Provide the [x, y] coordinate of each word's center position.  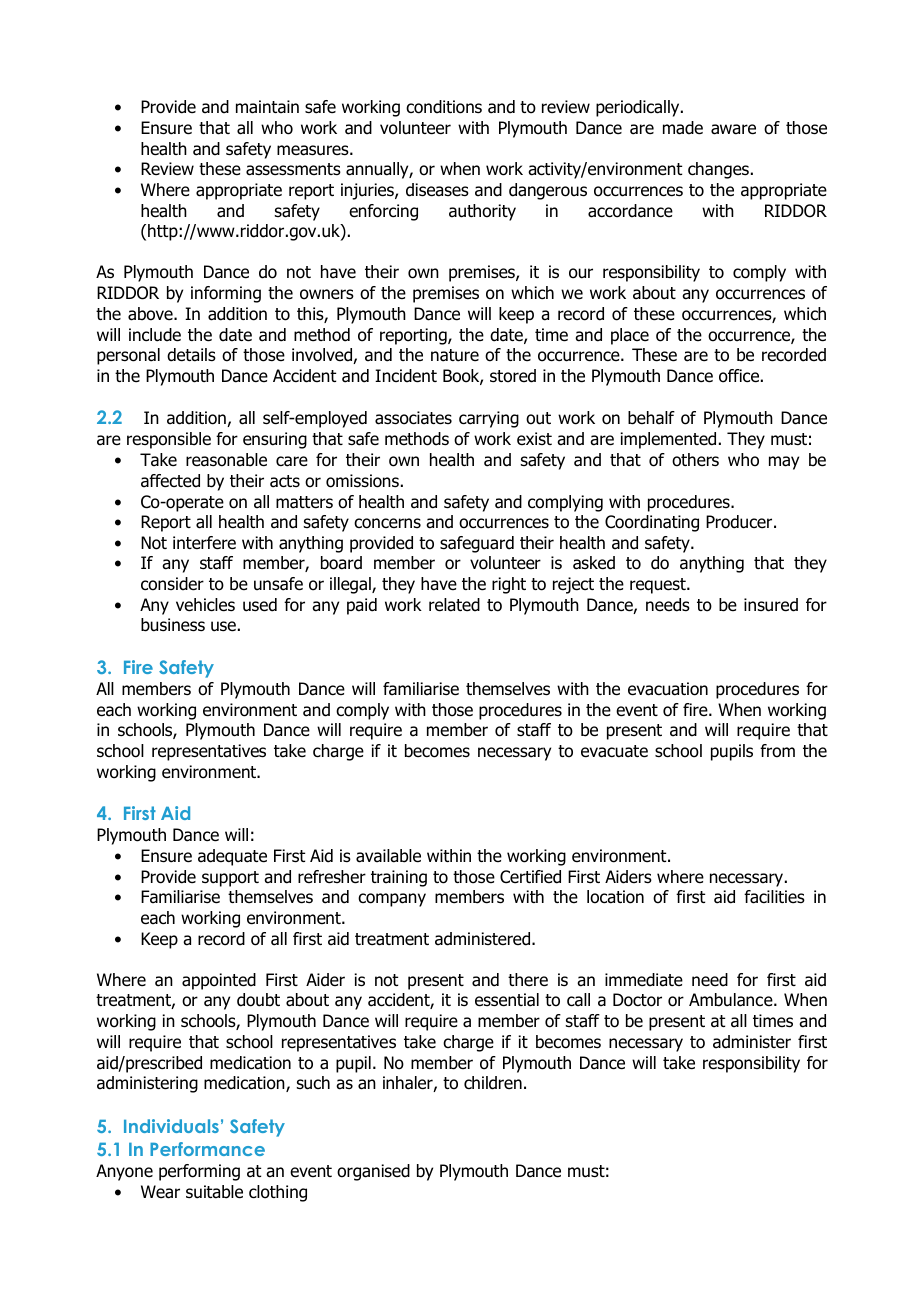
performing [199, 1172]
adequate [232, 857]
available [388, 856]
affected [170, 481]
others [695, 460]
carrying [489, 419]
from [777, 751]
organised [373, 1172]
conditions [444, 107]
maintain [267, 107]
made [683, 128]
